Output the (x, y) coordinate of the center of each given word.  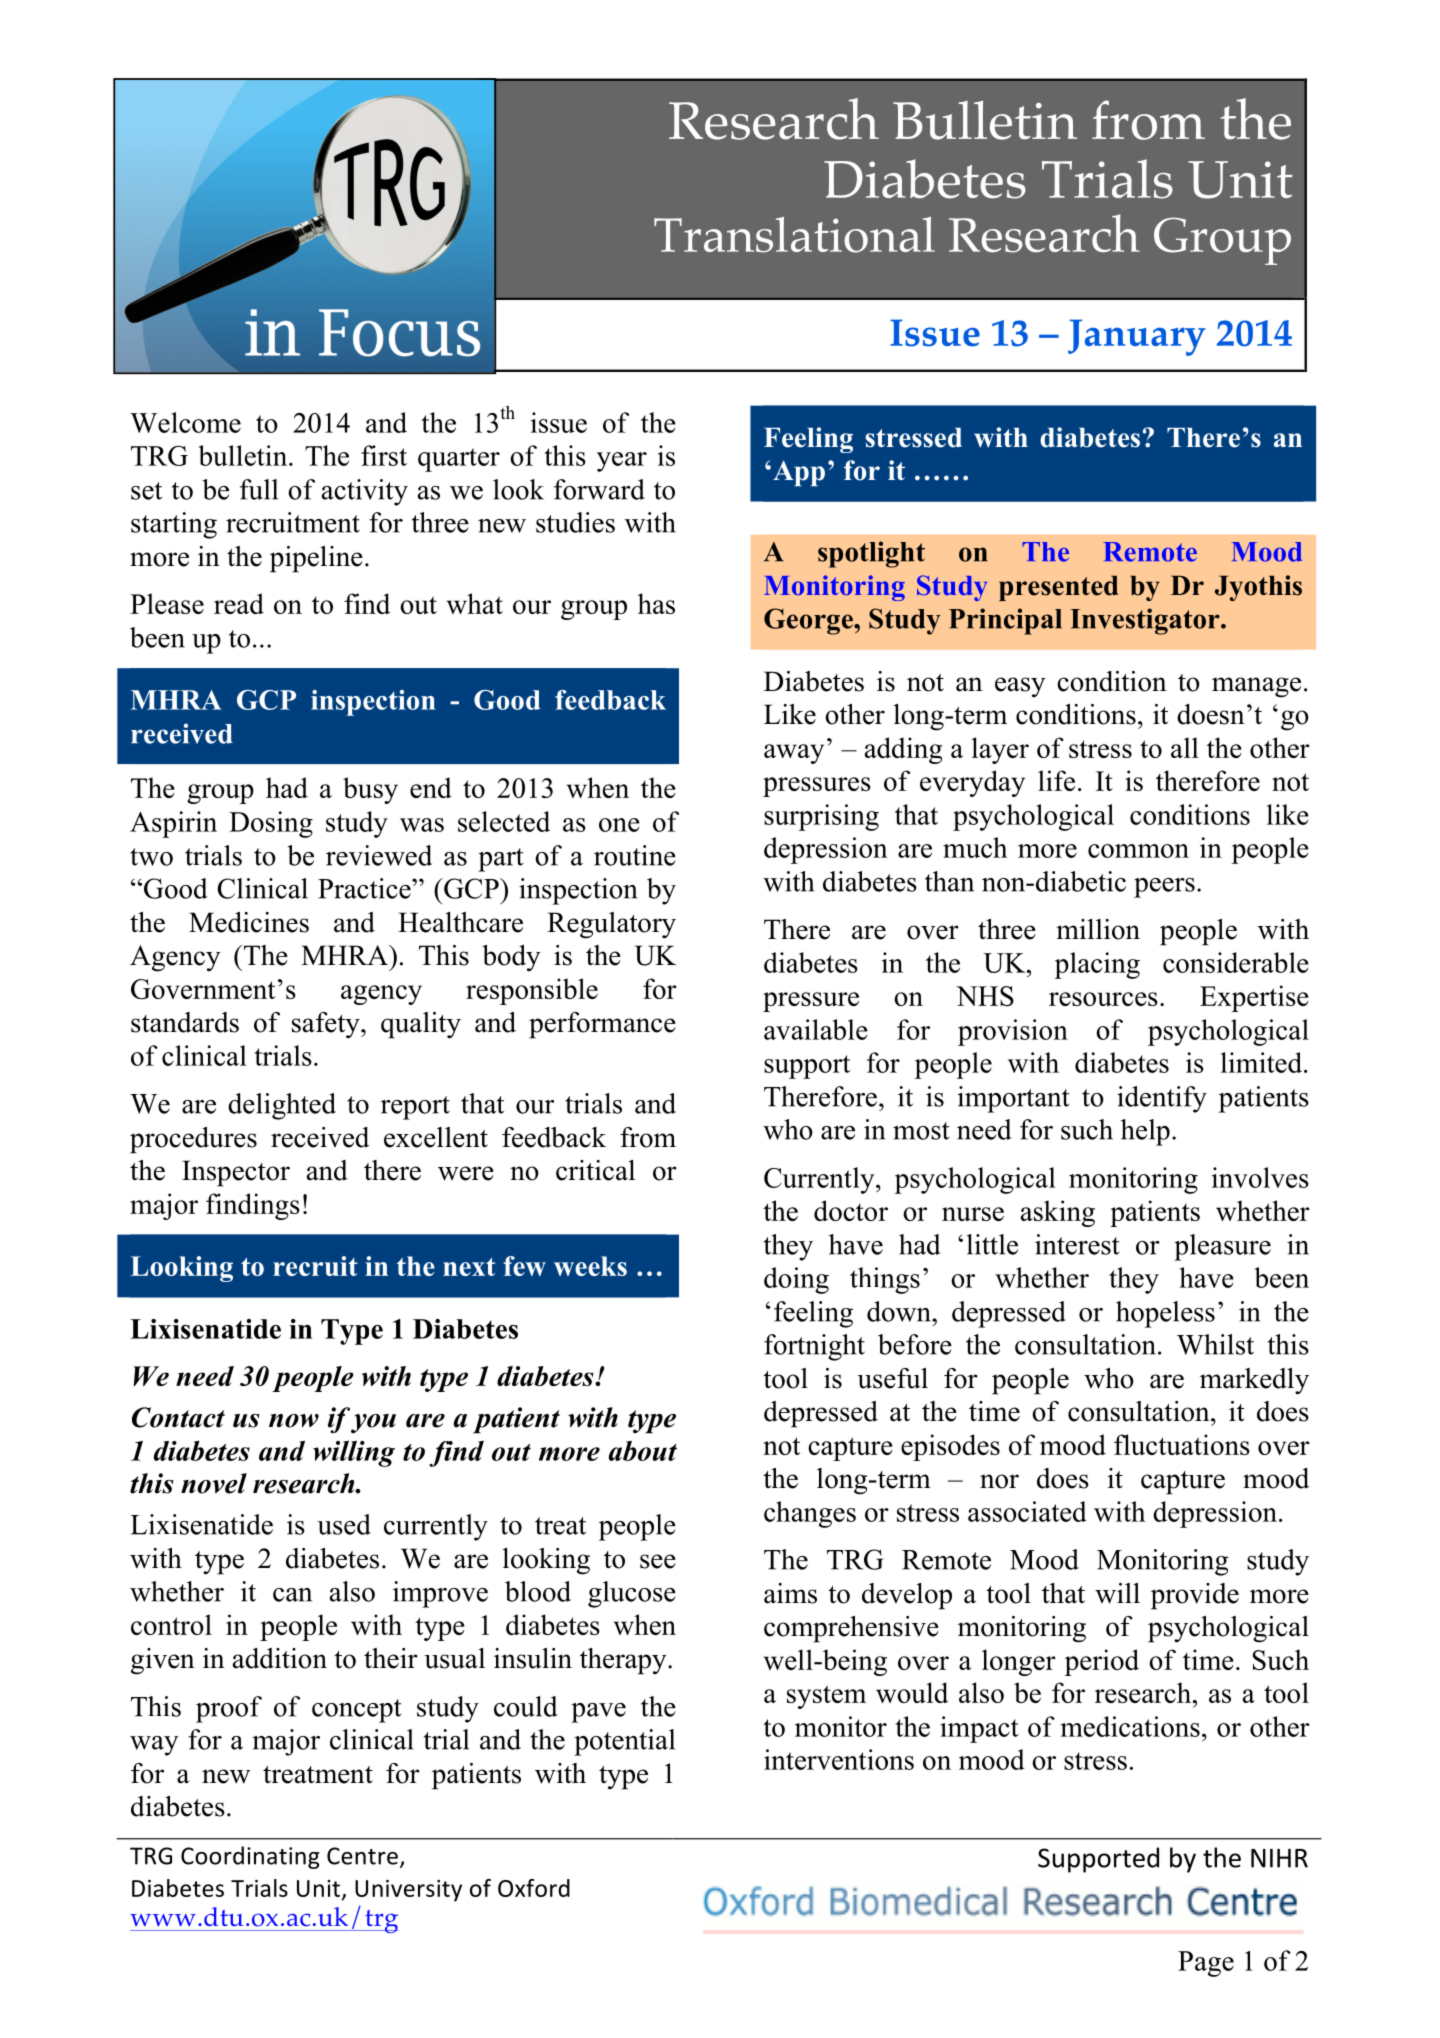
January (1137, 337)
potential (624, 1742)
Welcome (185, 422)
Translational (794, 235)
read (239, 603)
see (658, 1561)
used (344, 1524)
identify (1162, 1099)
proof (229, 1709)
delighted (282, 1106)
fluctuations (1182, 1444)
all (1185, 747)
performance (602, 1025)
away (794, 754)
